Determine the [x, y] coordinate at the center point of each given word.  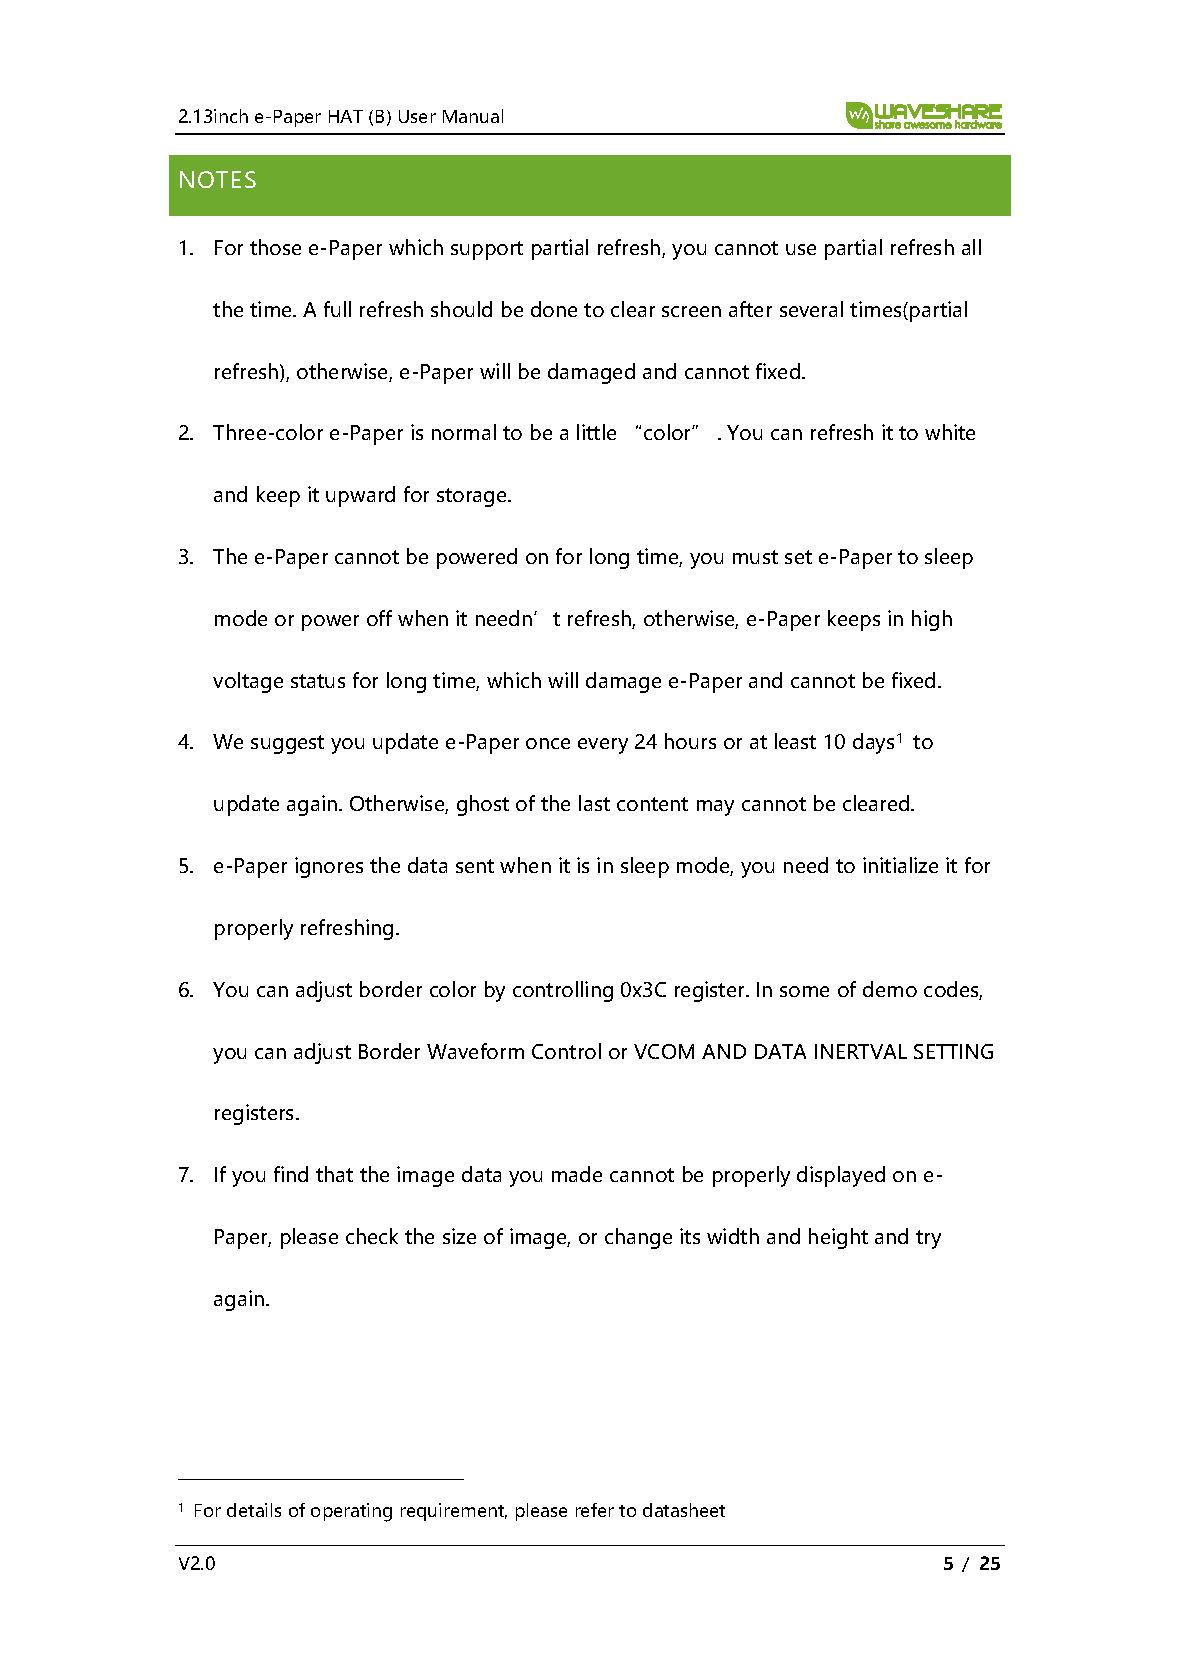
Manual [473, 116]
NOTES [218, 179]
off [379, 618]
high [932, 620]
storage [473, 497]
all [971, 247]
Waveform [475, 1051]
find [291, 1174]
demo [890, 989]
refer [595, 1510]
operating [351, 1512]
